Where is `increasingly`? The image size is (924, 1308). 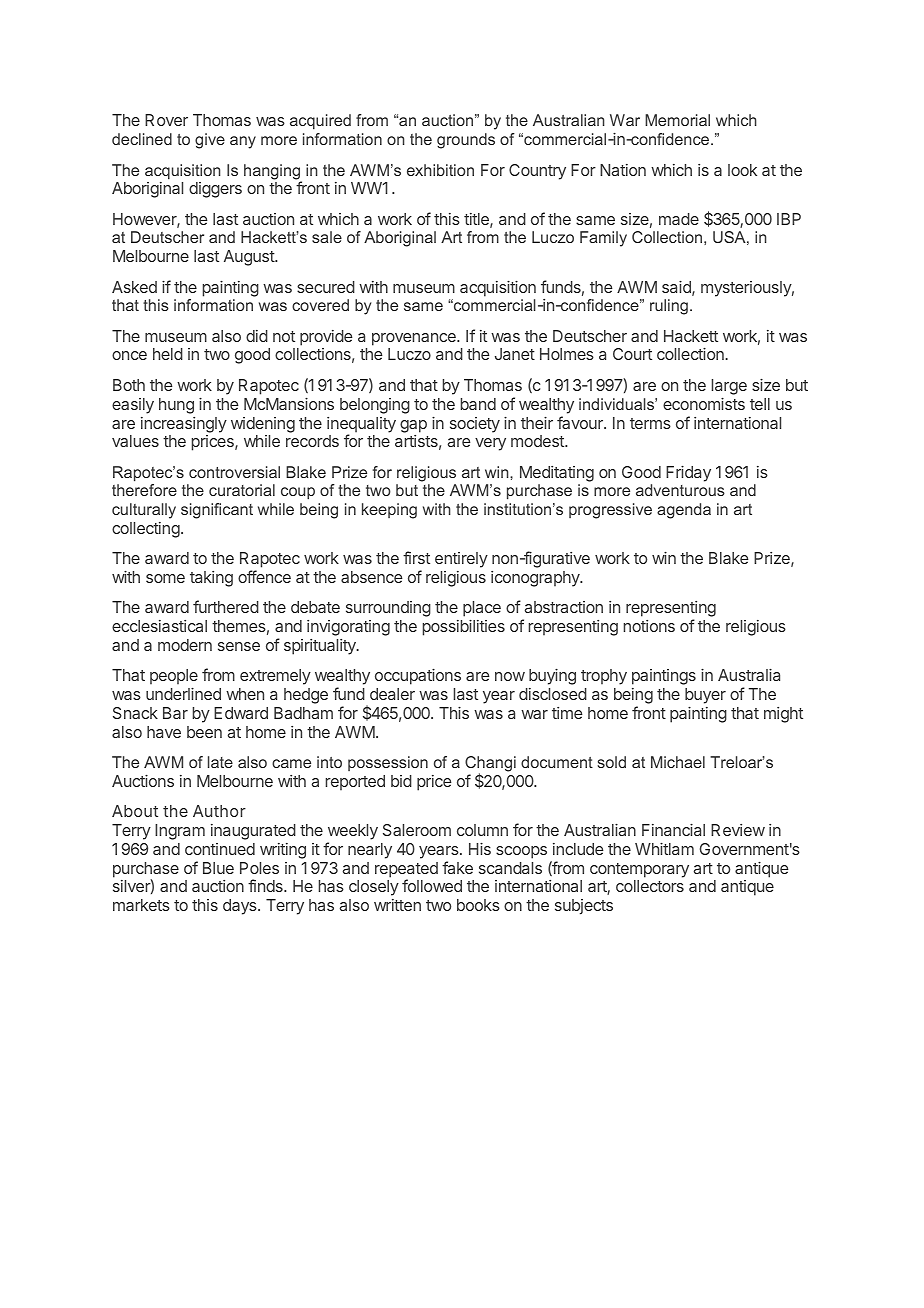
increasingly is located at coordinates (184, 425).
